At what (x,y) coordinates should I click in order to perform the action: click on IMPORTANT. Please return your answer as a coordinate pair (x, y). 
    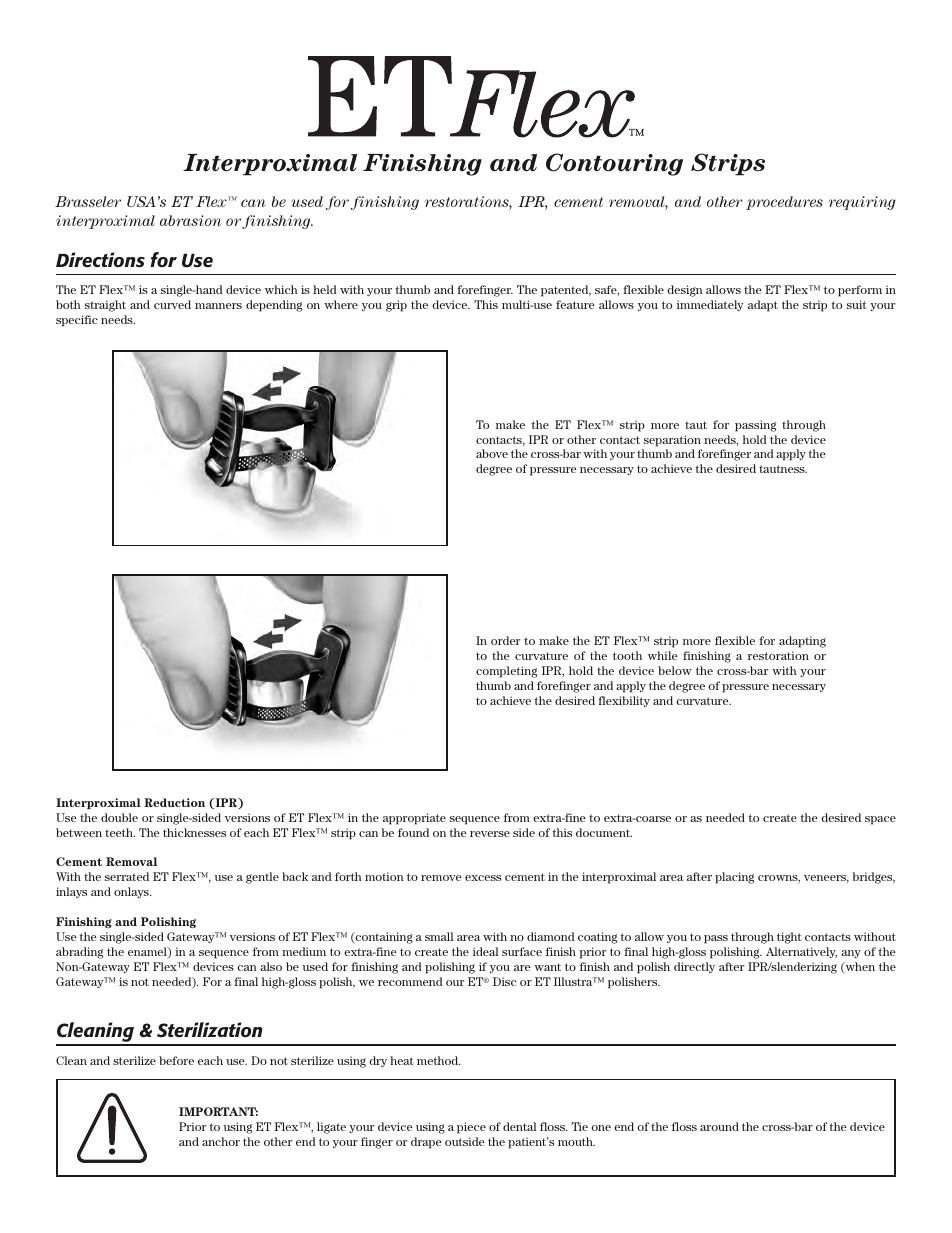
    Looking at the image, I should click on (218, 1111).
